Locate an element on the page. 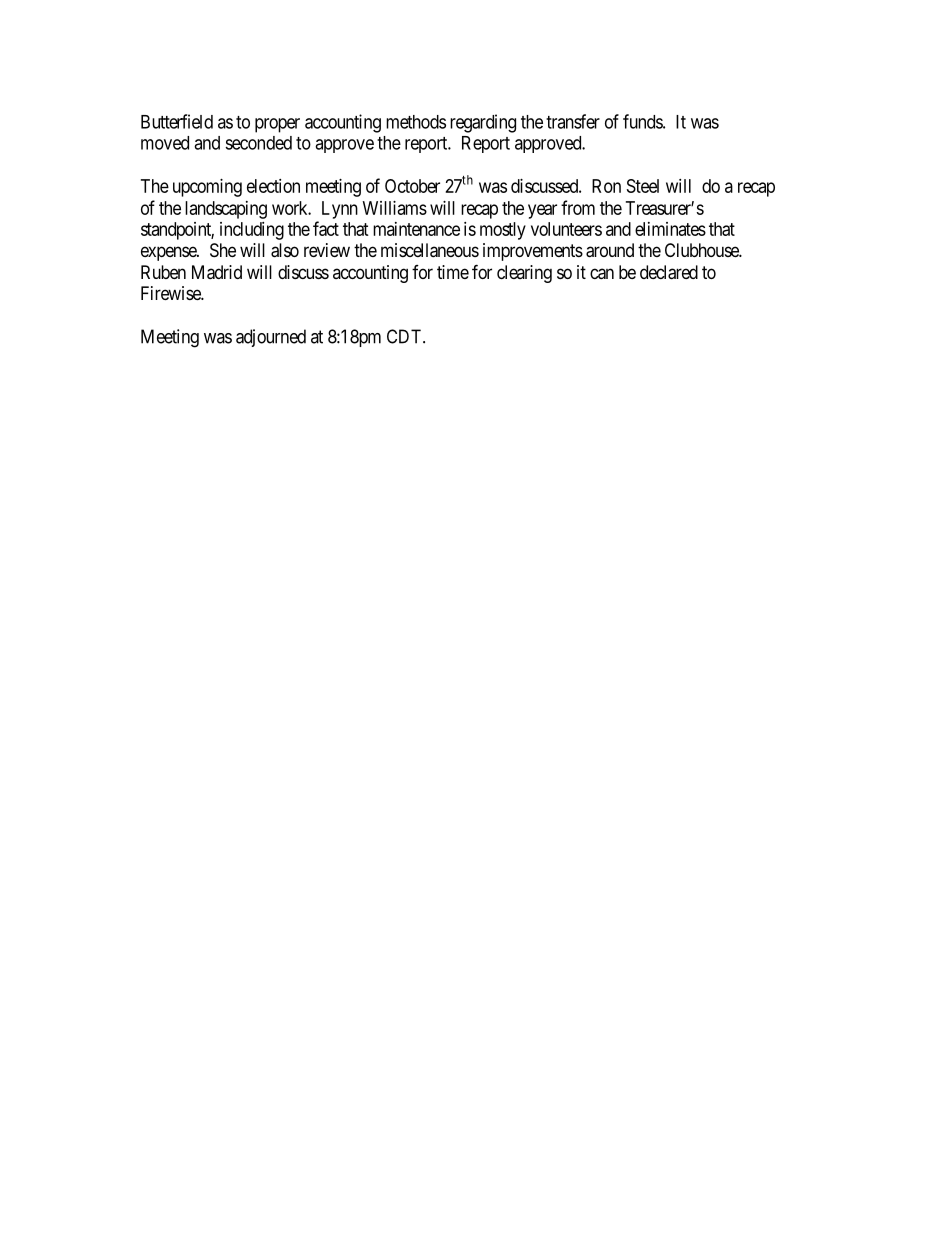  time is located at coordinates (453, 272).
